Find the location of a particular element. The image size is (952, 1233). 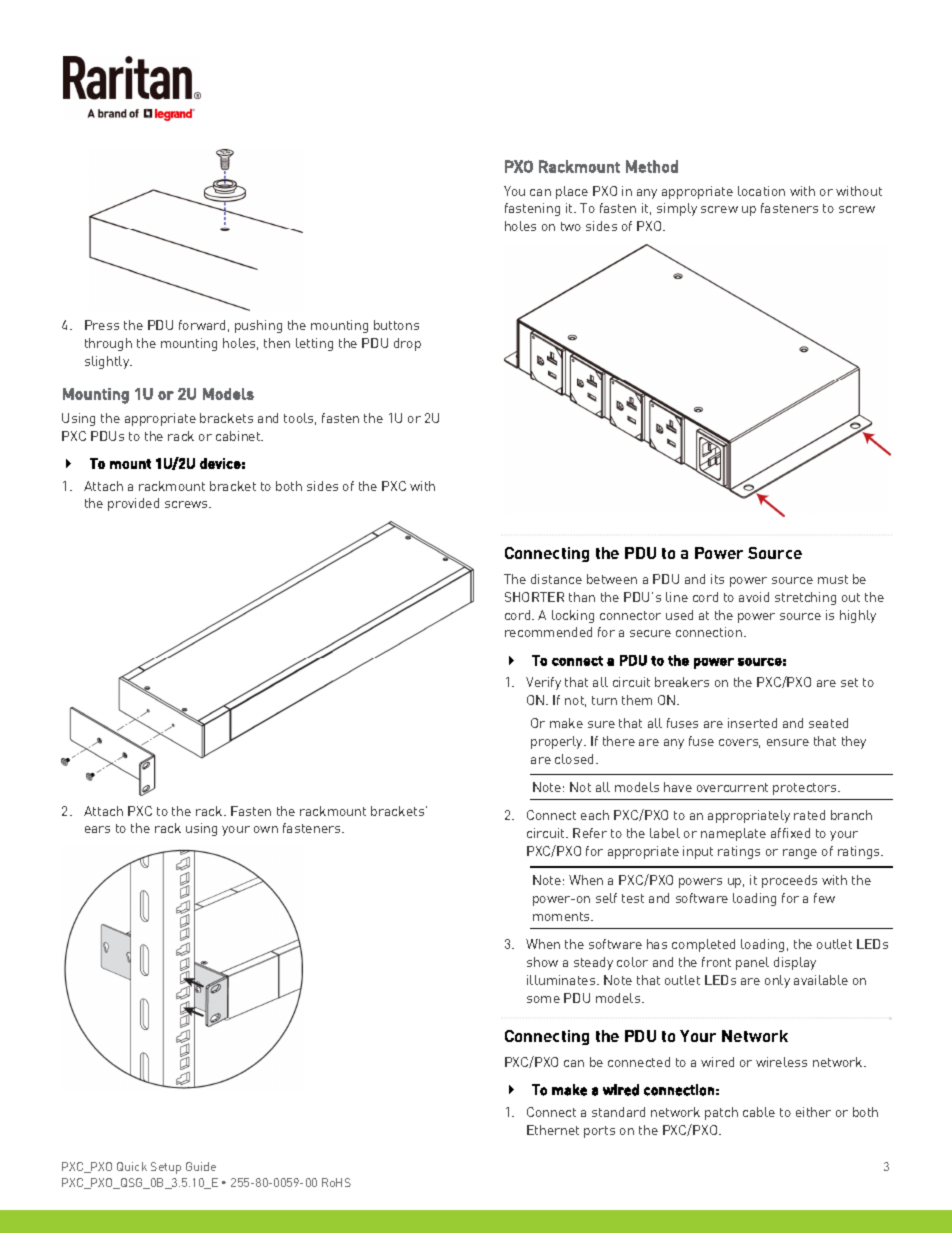

properly is located at coordinates (558, 742).
